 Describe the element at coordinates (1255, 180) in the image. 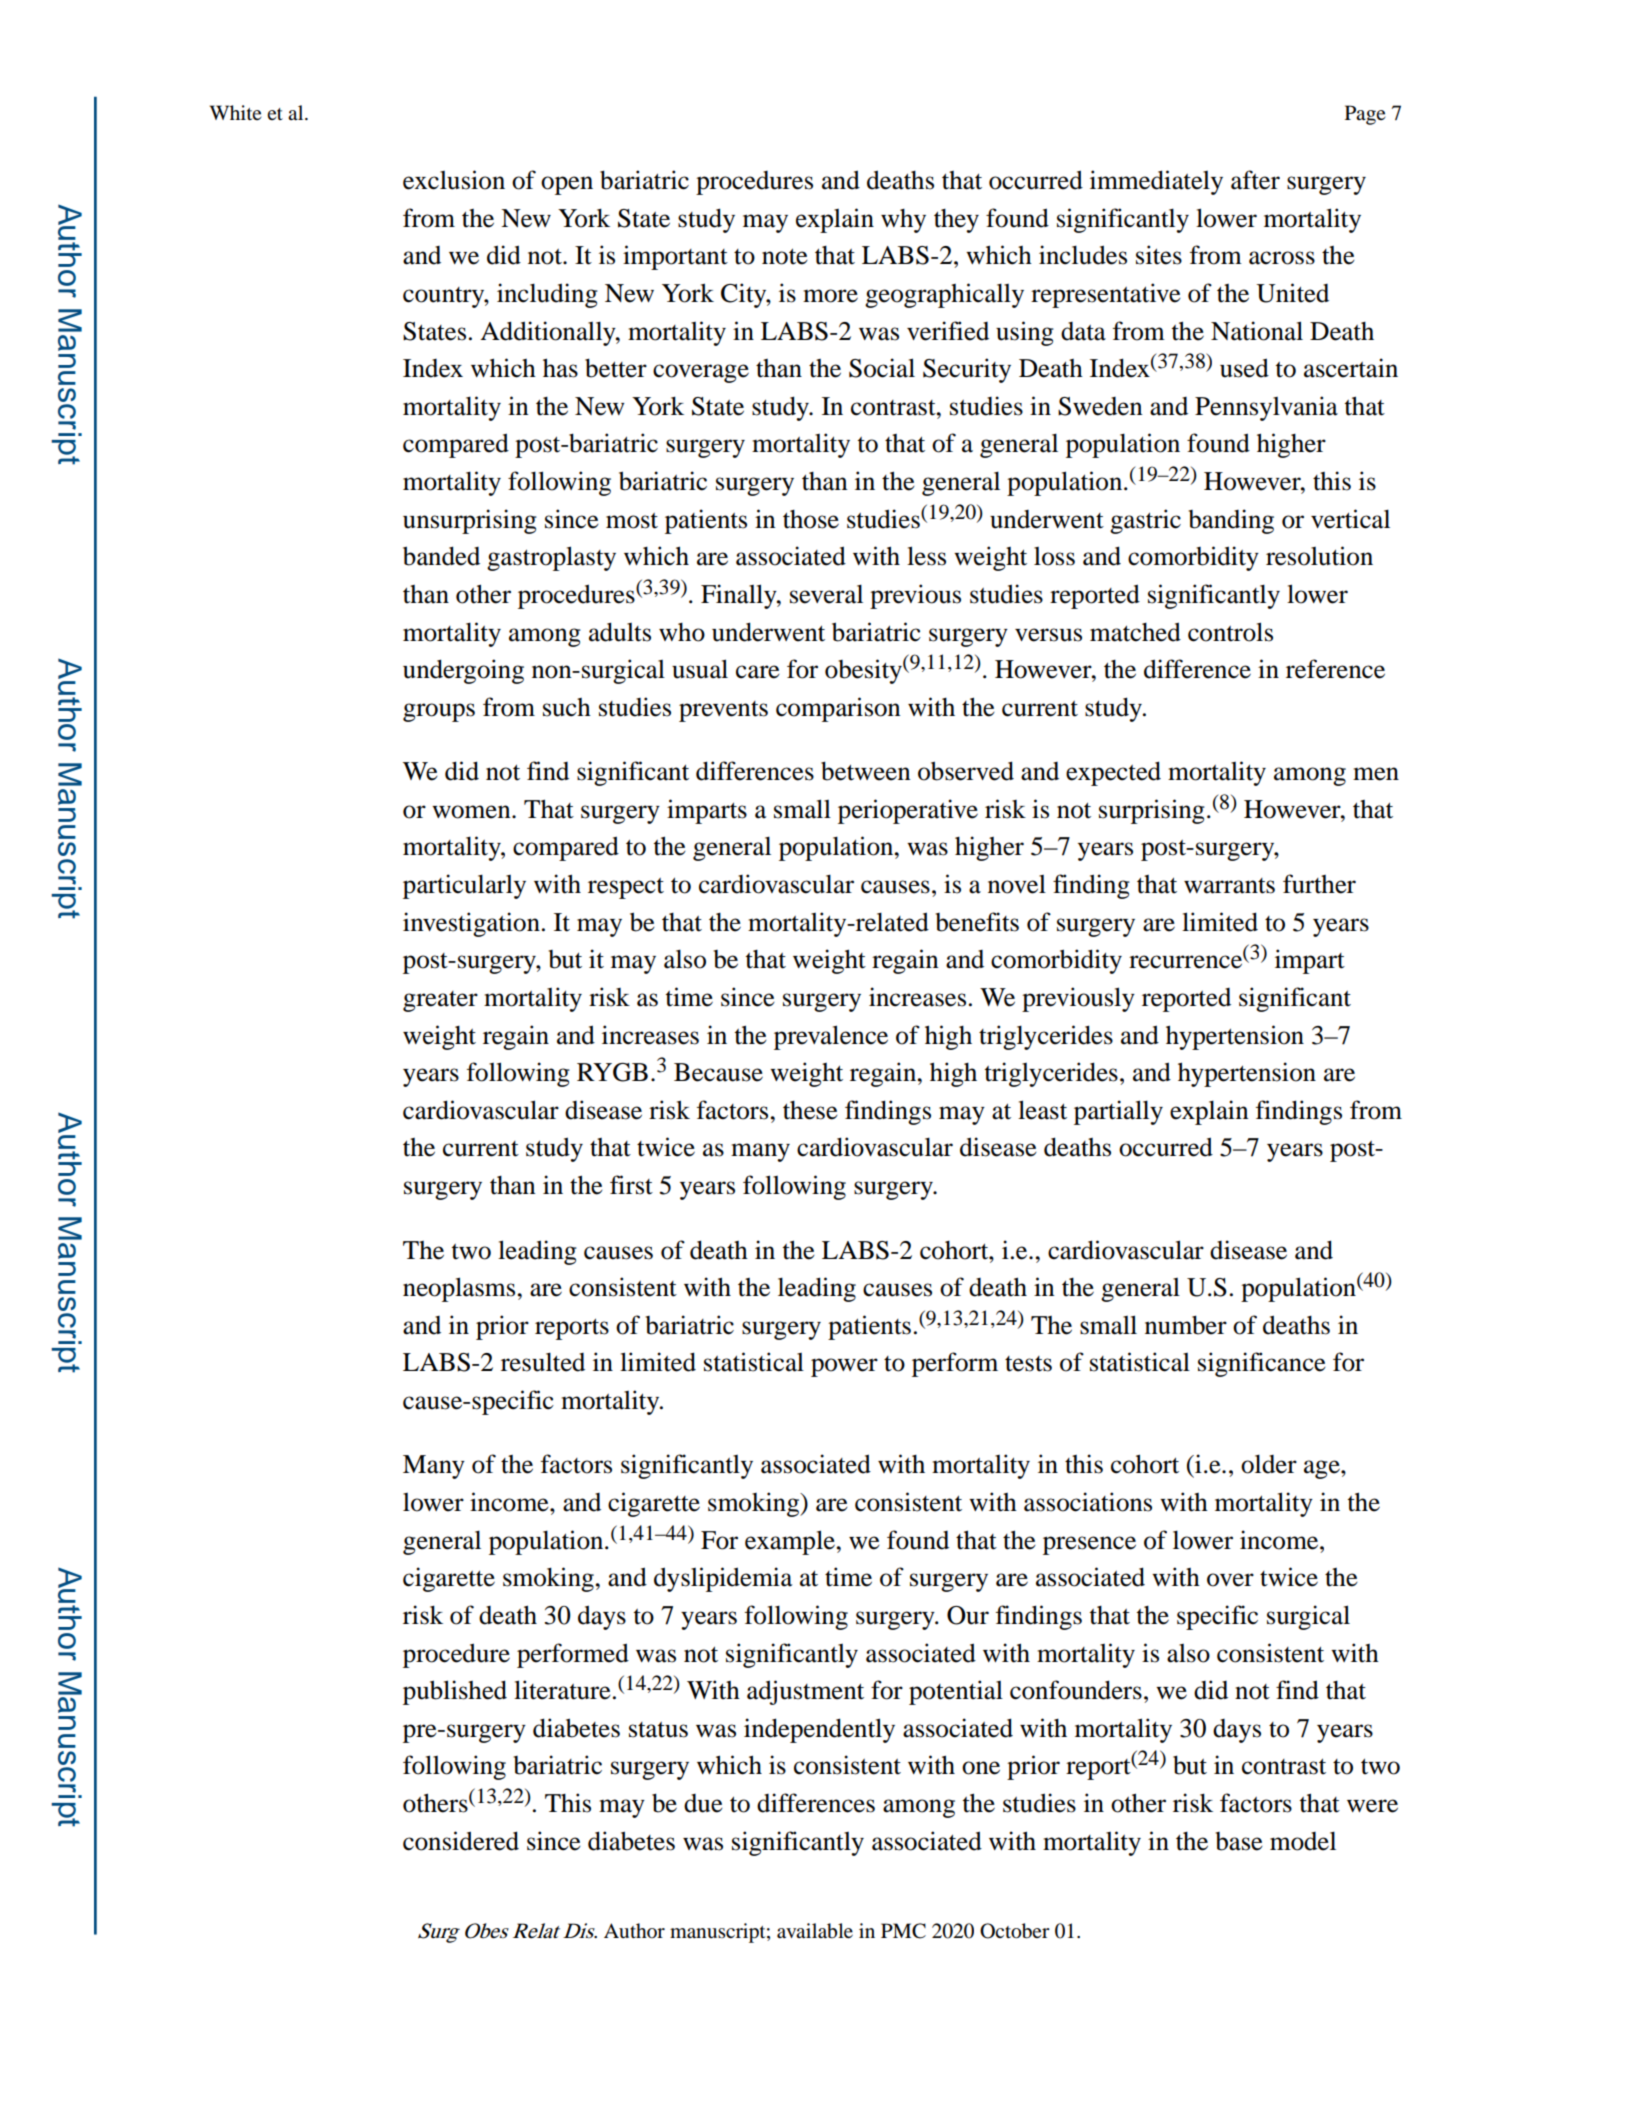

I see `after` at that location.
